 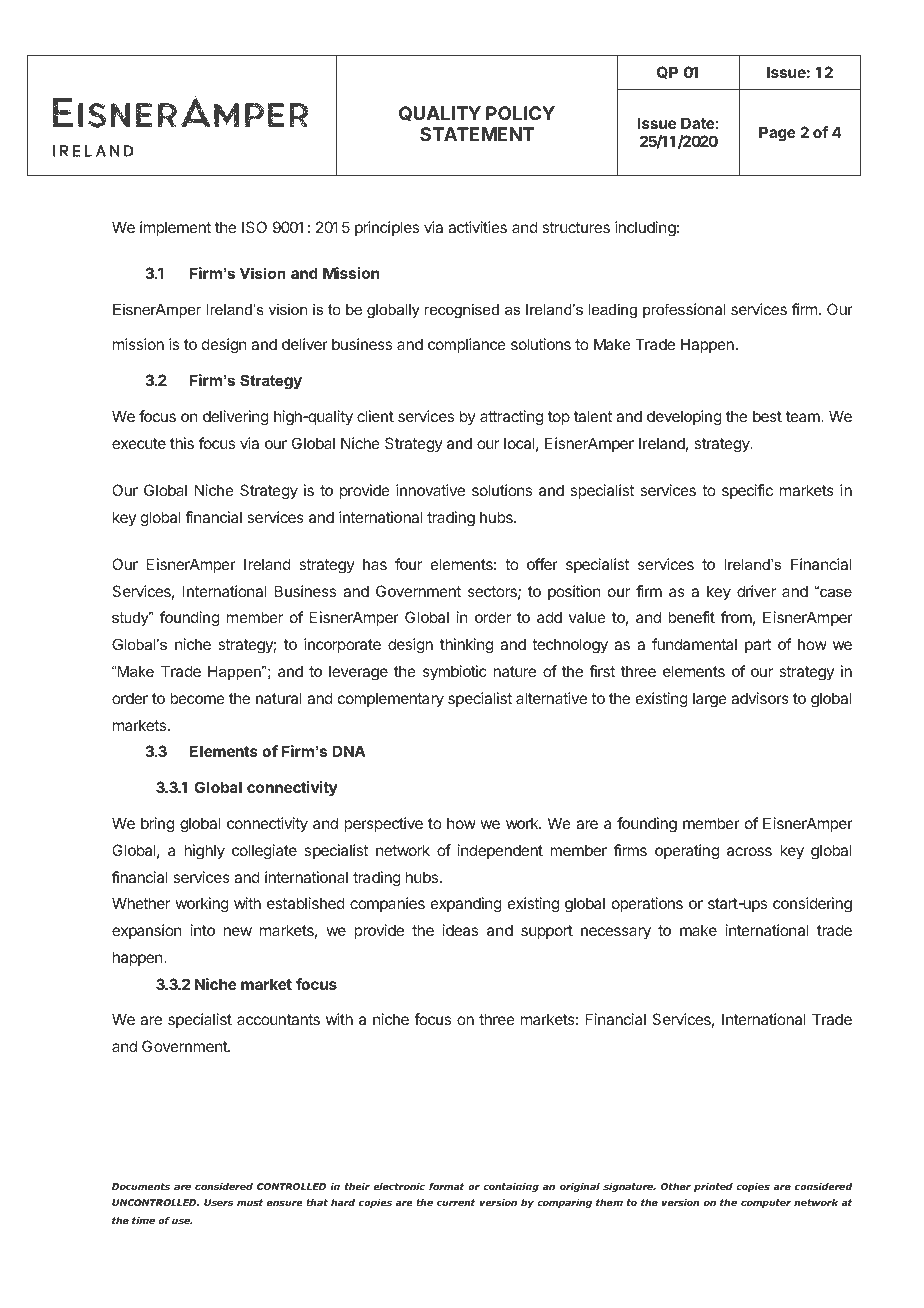 I want to click on become, so click(x=197, y=698).
